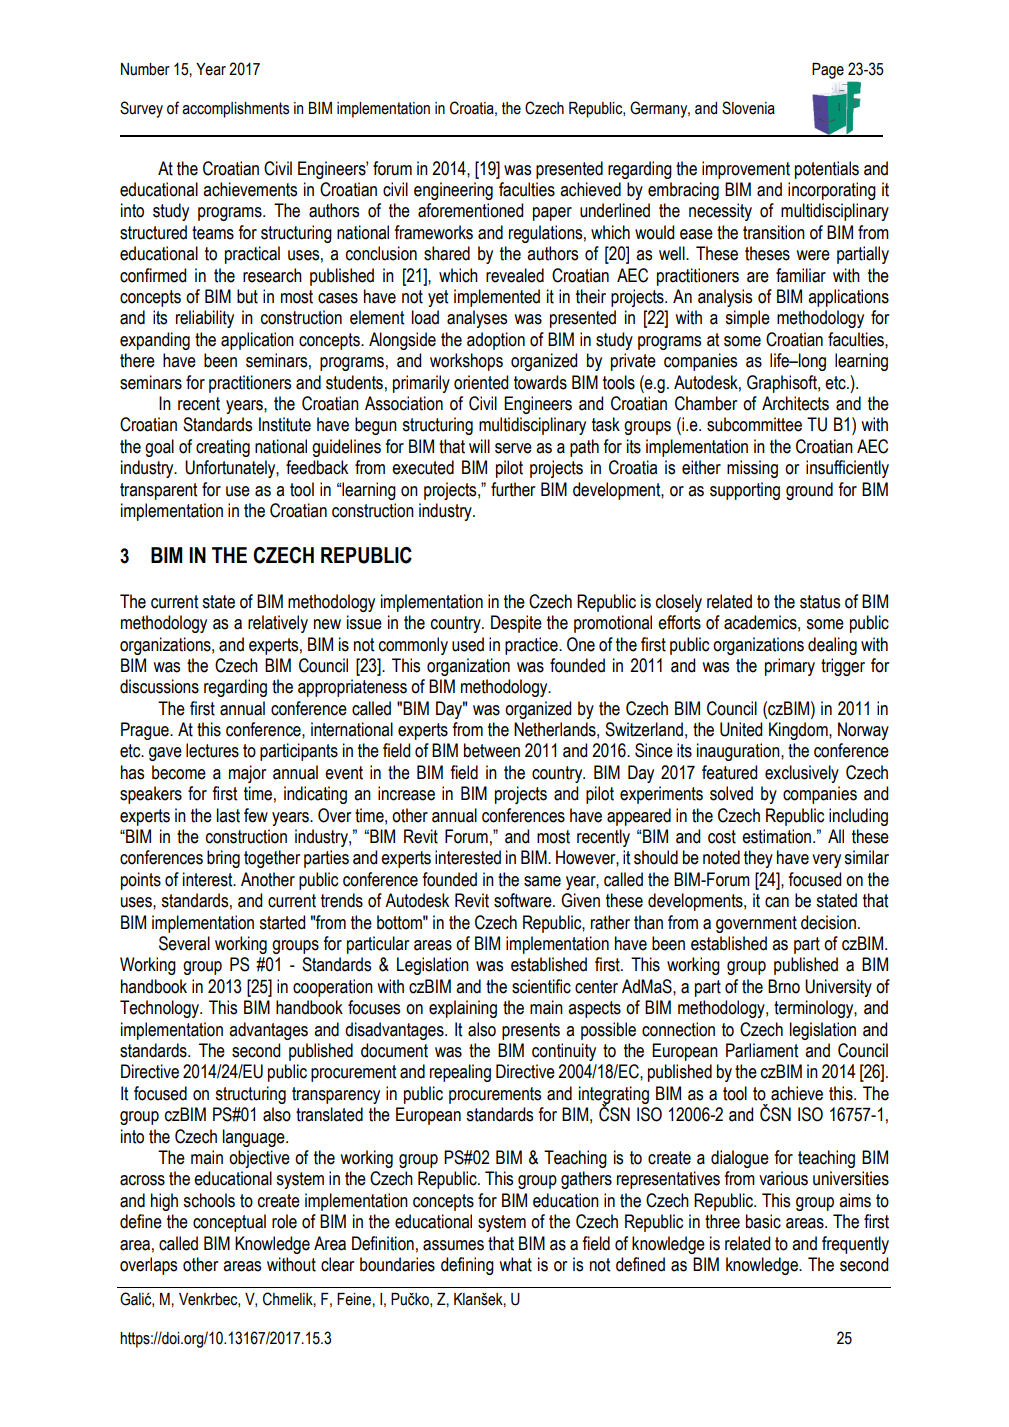 This document has width=1009, height=1427. Describe the element at coordinates (748, 108) in the document. I see `Slovenia` at that location.
